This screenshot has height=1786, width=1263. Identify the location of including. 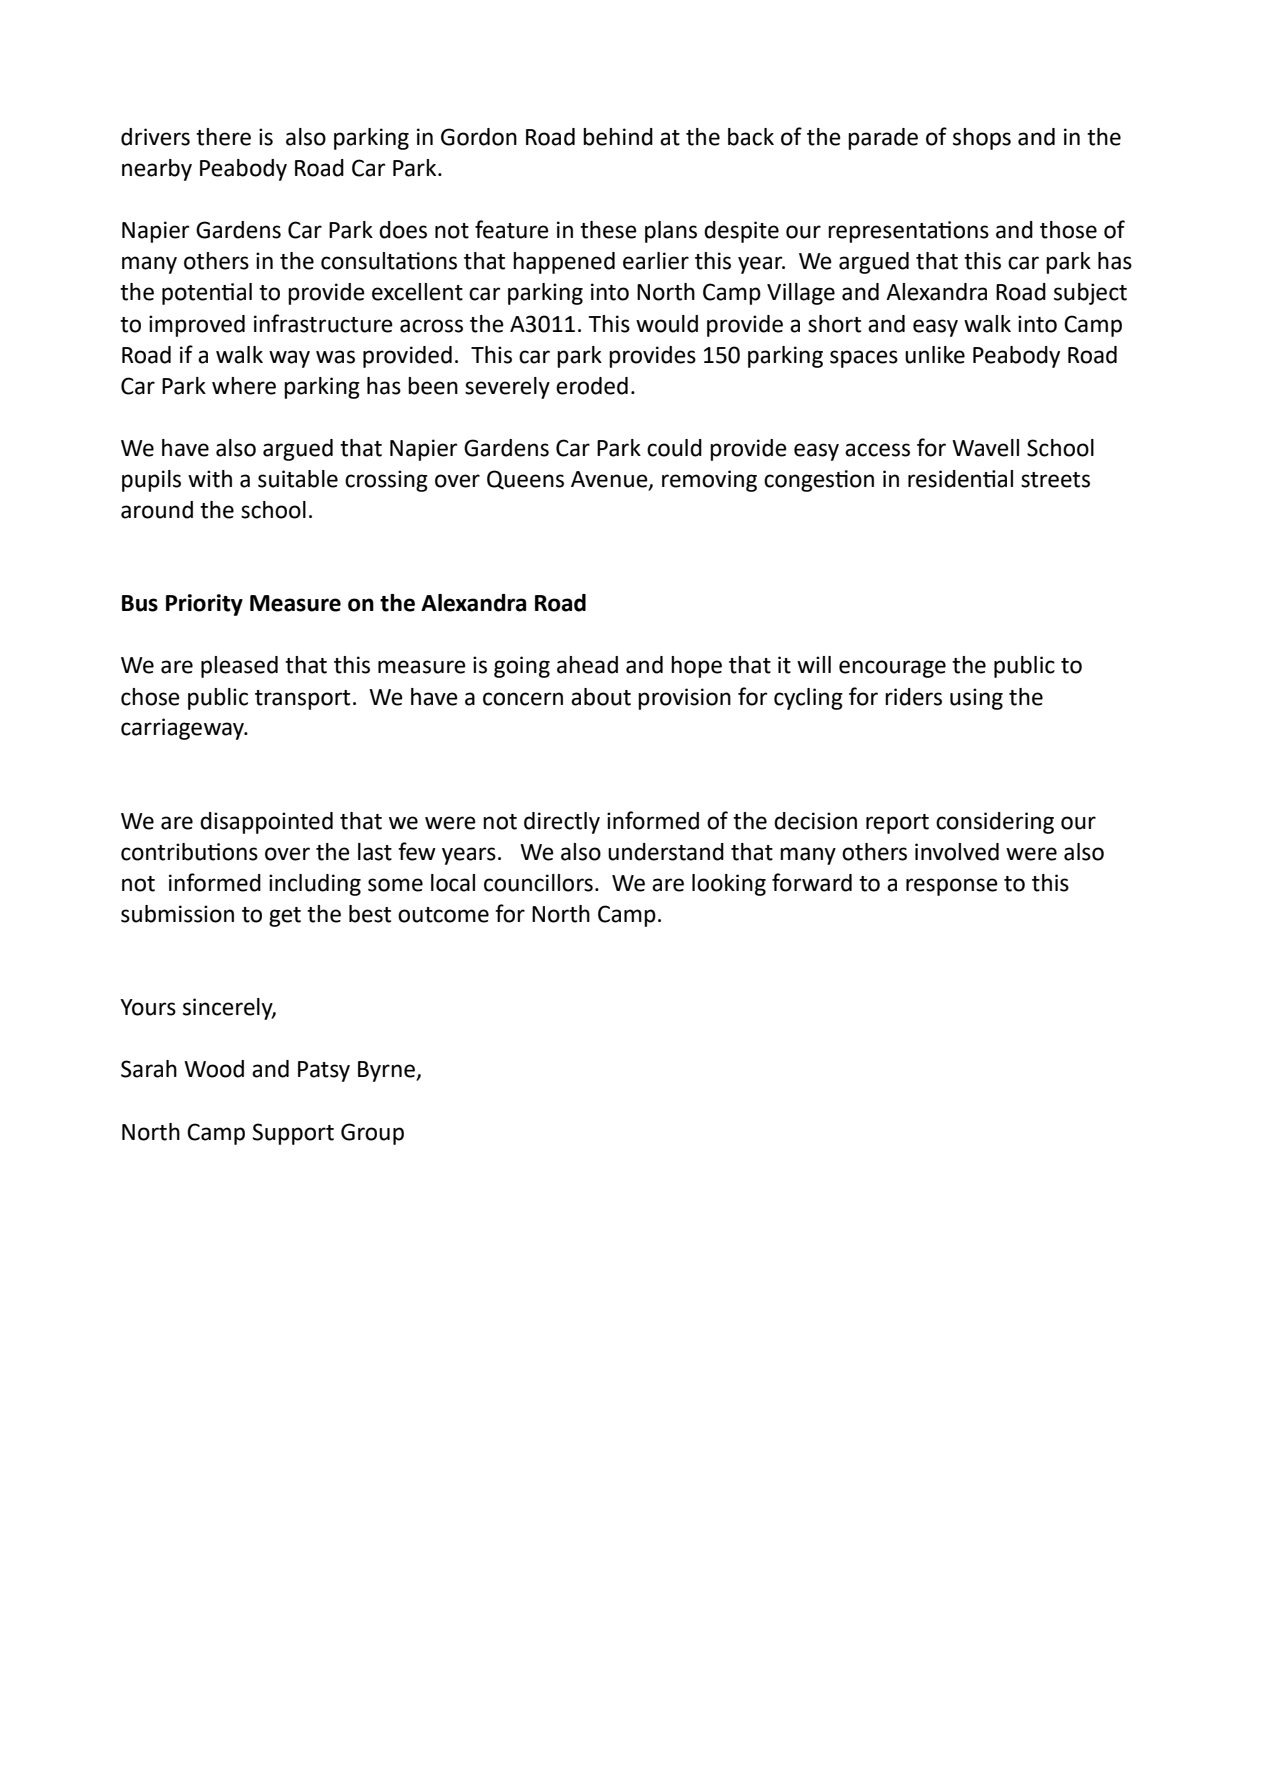
(315, 885).
